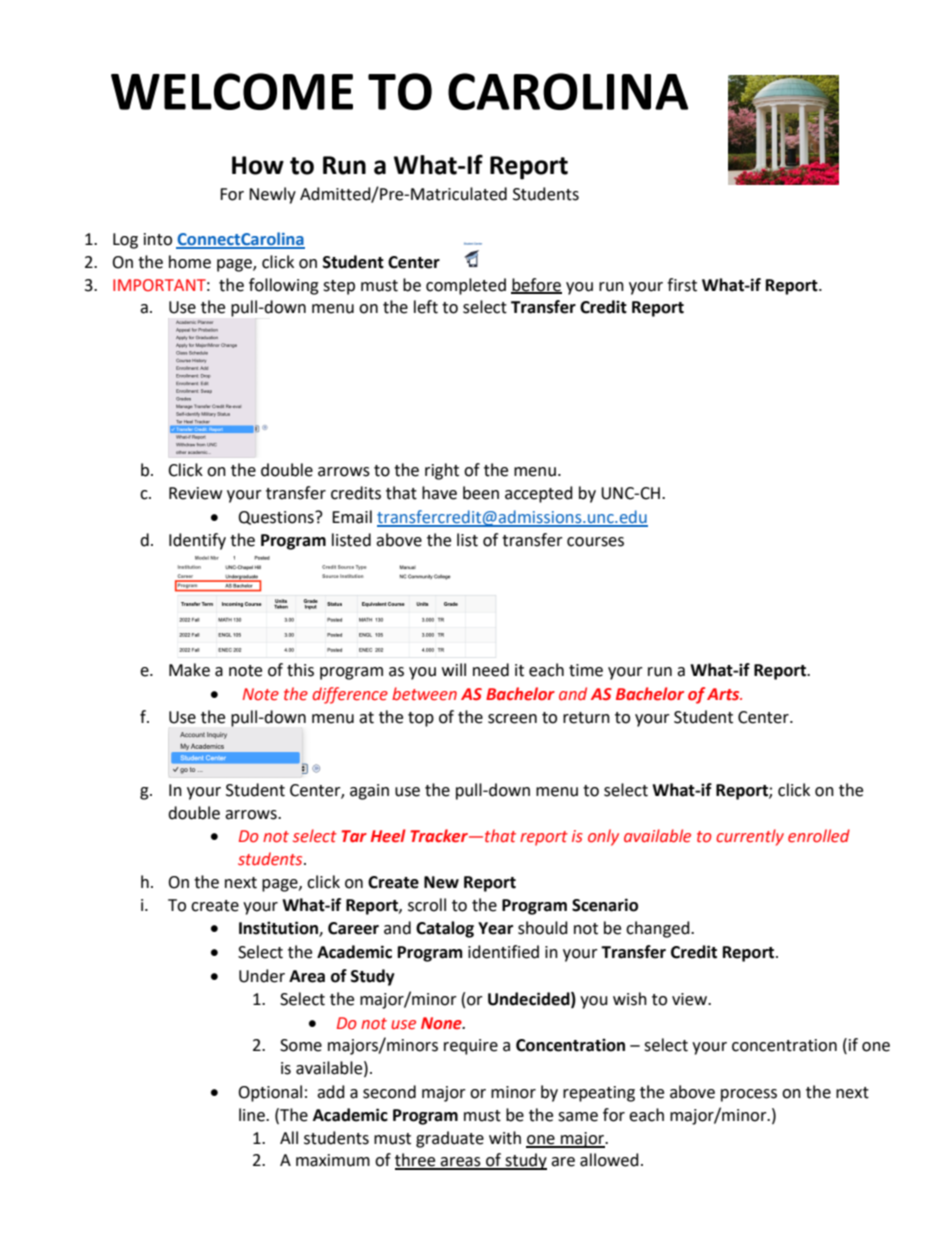  Describe the element at coordinates (724, 694) in the image. I see `Arts` at that location.
